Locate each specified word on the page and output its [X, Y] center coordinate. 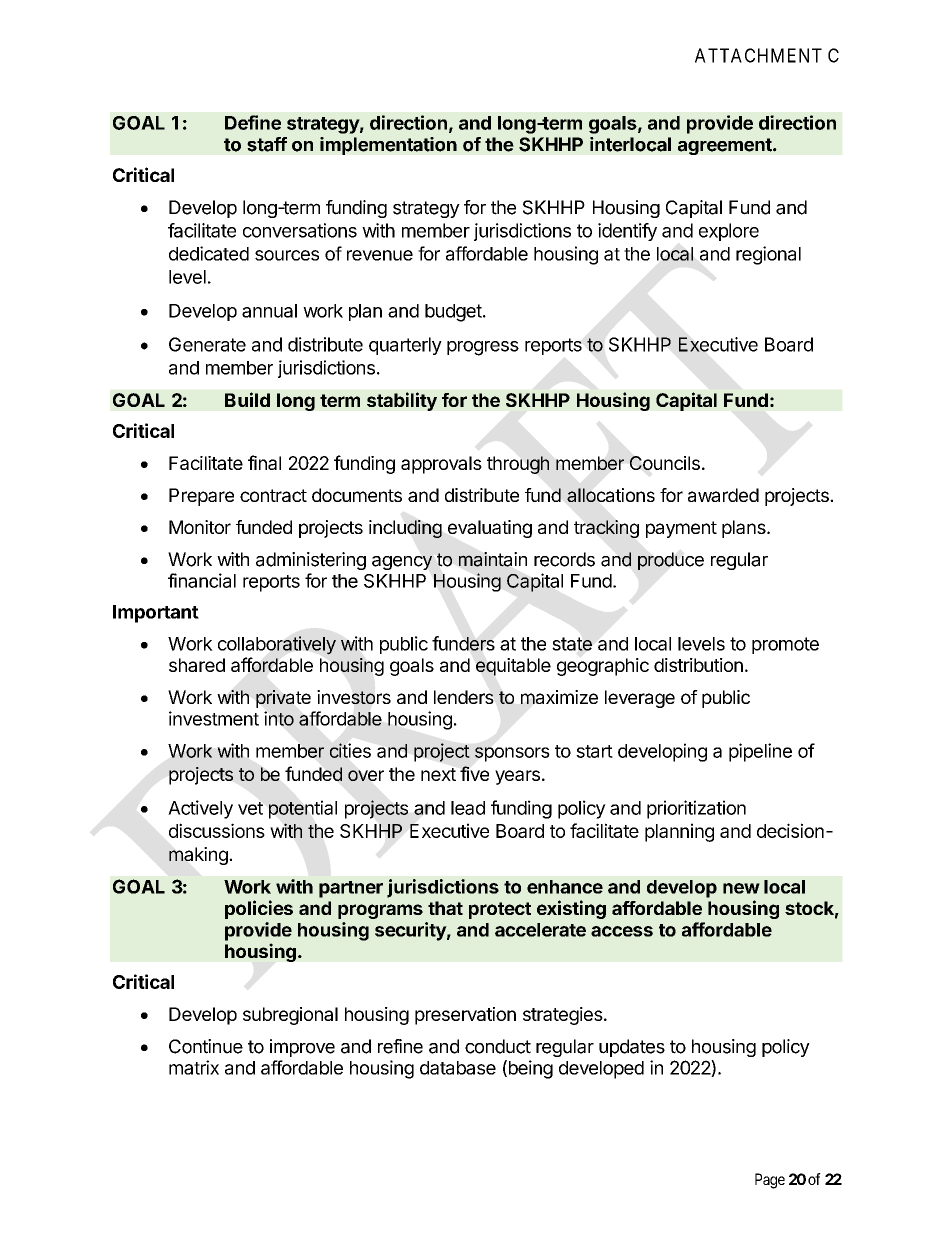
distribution [698, 665]
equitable [513, 667]
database [458, 1068]
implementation [388, 146]
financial [202, 580]
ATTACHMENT [758, 55]
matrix [194, 1067]
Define [253, 122]
